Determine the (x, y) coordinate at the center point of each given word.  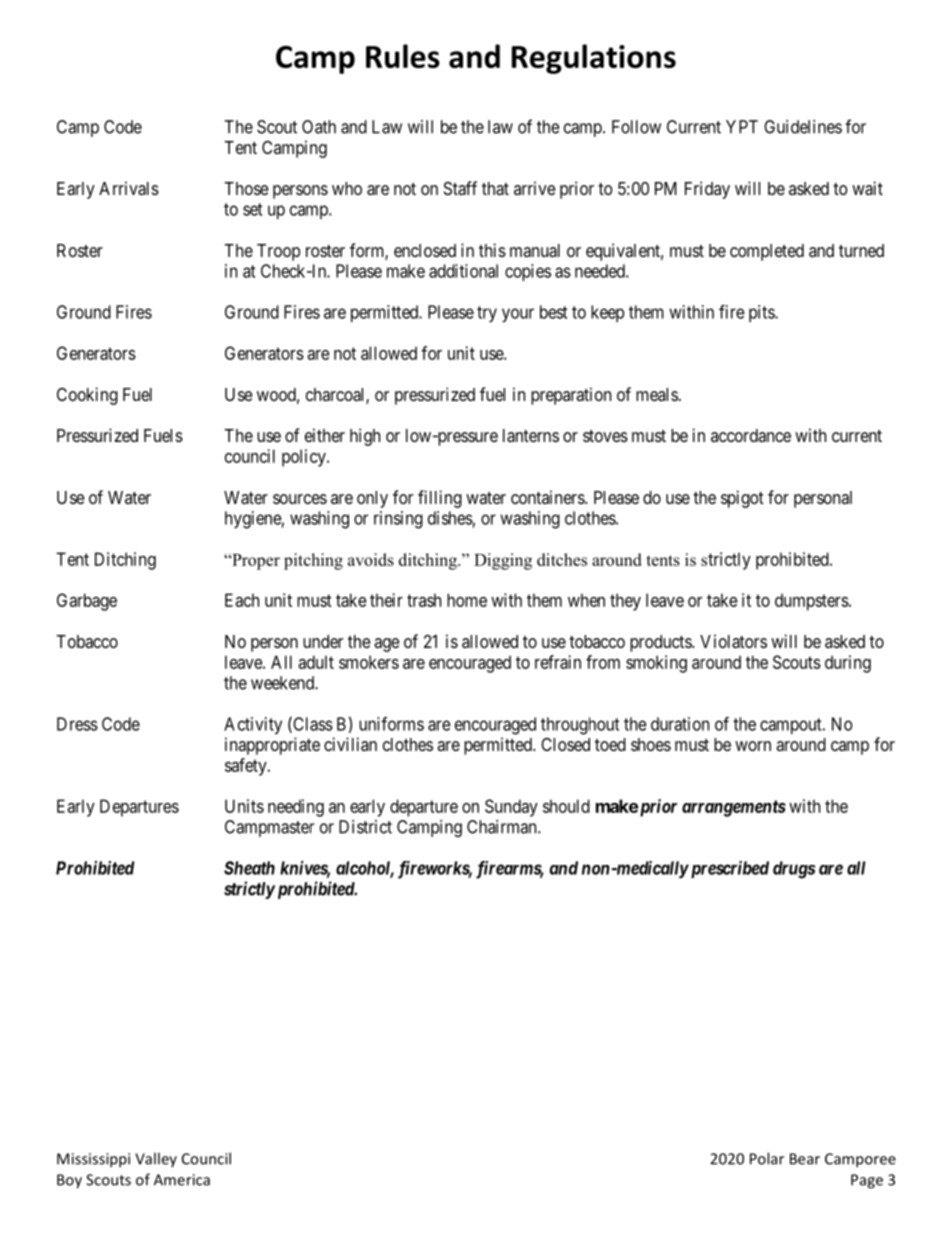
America (182, 1180)
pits (762, 313)
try (487, 314)
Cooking (87, 396)
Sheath (249, 868)
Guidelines (803, 127)
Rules (403, 56)
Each (242, 600)
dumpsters (812, 602)
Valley (156, 1159)
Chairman (503, 827)
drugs (794, 870)
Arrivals (129, 188)
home (467, 600)
